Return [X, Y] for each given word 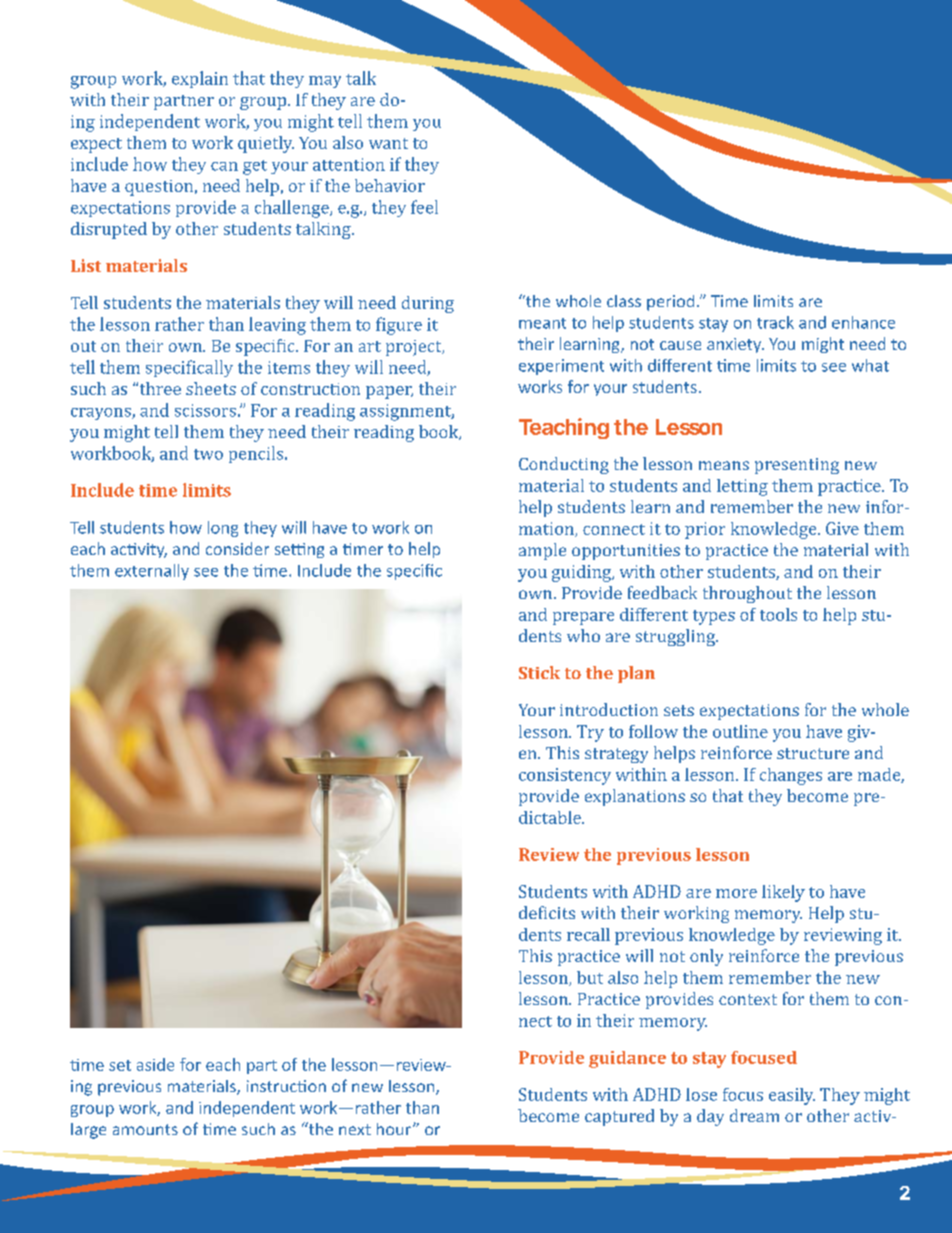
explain [200, 79]
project [415, 348]
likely [783, 893]
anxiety [735, 345]
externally [152, 572]
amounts [145, 1129]
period [670, 303]
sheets [211, 388]
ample [542, 551]
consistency [565, 776]
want [388, 143]
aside [155, 1064]
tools [778, 614]
